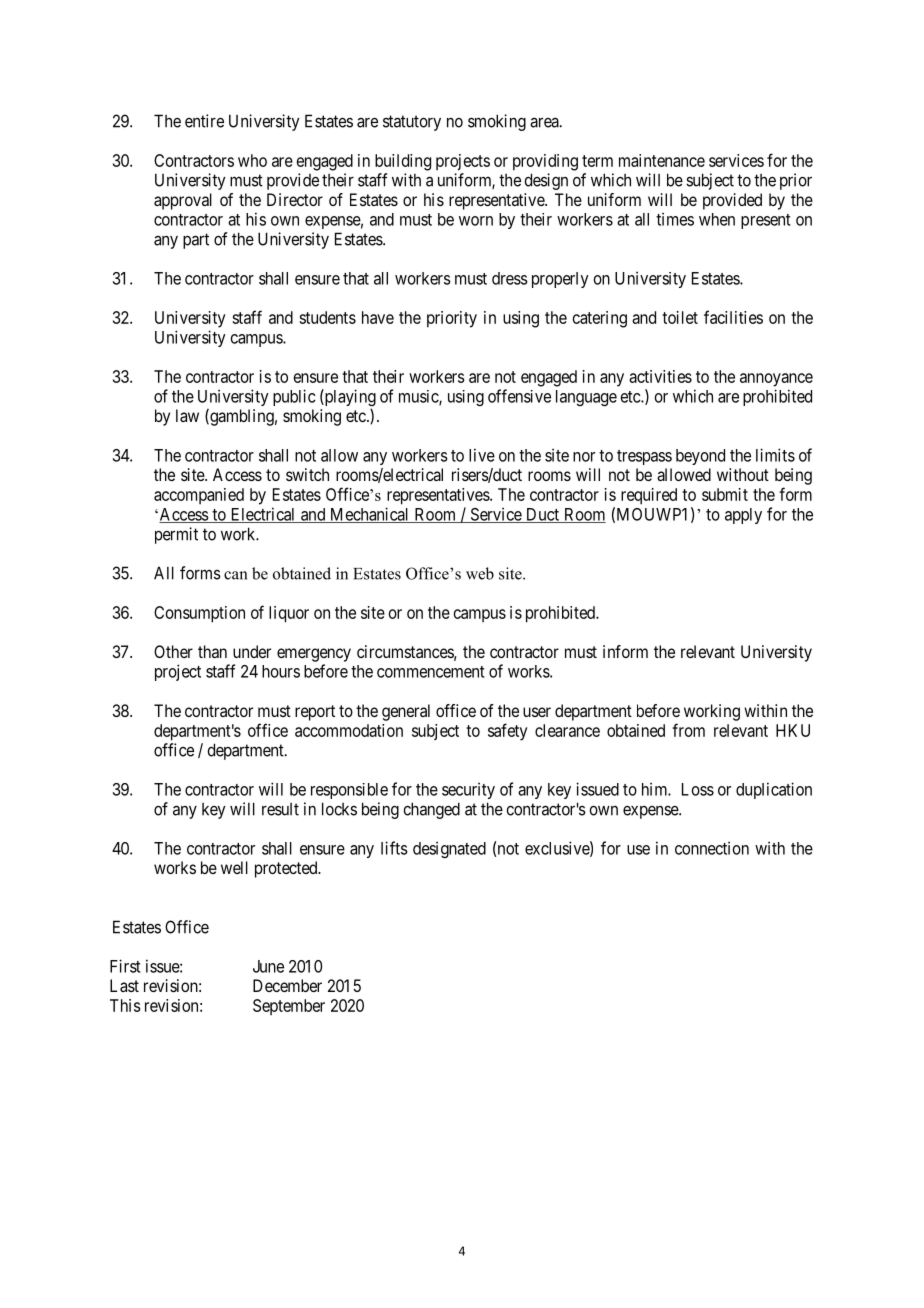 The height and width of the screenshot is (1308, 924). Describe the element at coordinates (235, 575) in the screenshot. I see `can` at that location.
